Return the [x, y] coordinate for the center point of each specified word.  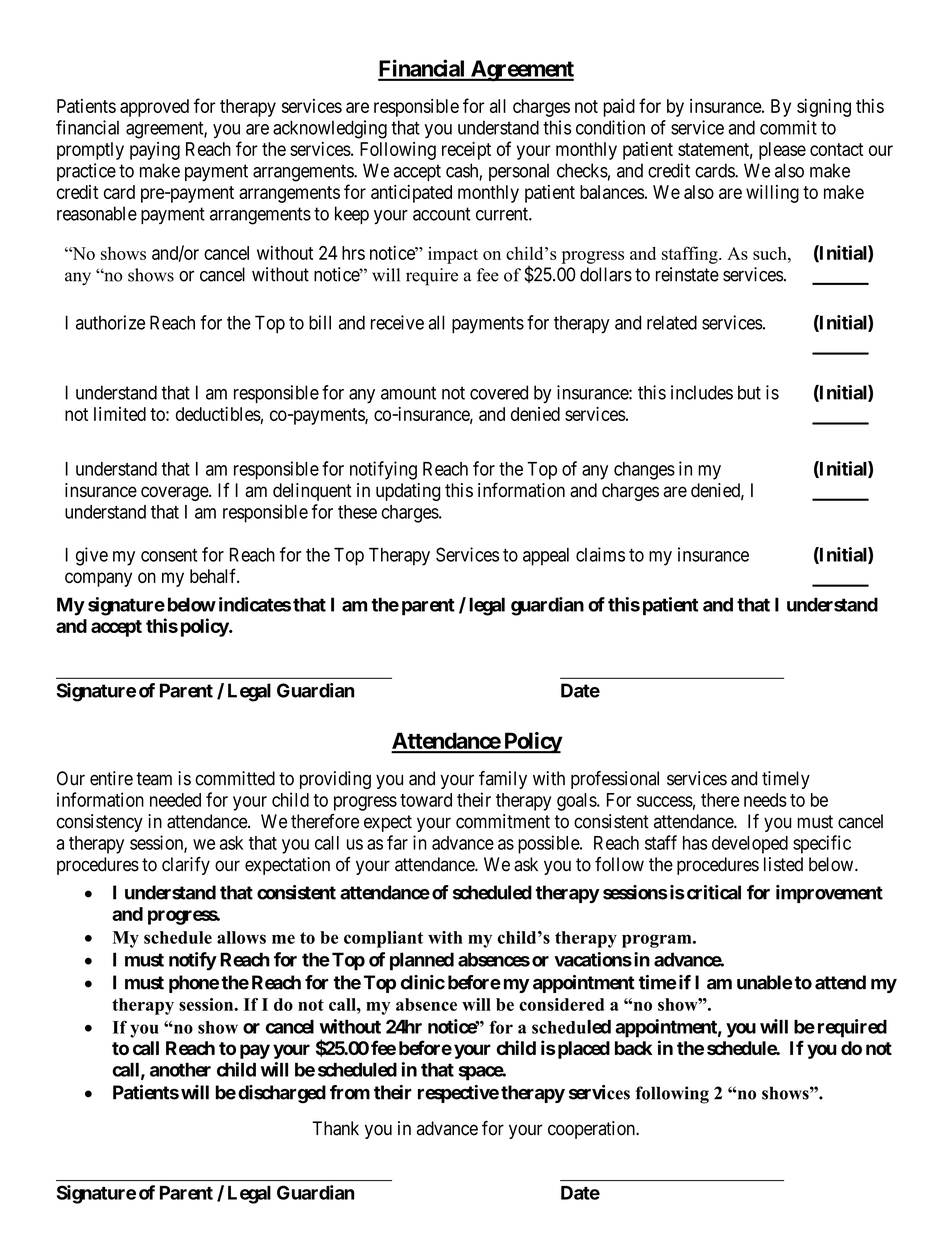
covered [499, 392]
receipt [466, 151]
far [397, 842]
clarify [186, 866]
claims [600, 554]
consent [169, 555]
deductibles [218, 414]
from [350, 1092]
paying [155, 151]
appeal [546, 557]
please [782, 151]
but [749, 392]
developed [750, 845]
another [180, 1069]
